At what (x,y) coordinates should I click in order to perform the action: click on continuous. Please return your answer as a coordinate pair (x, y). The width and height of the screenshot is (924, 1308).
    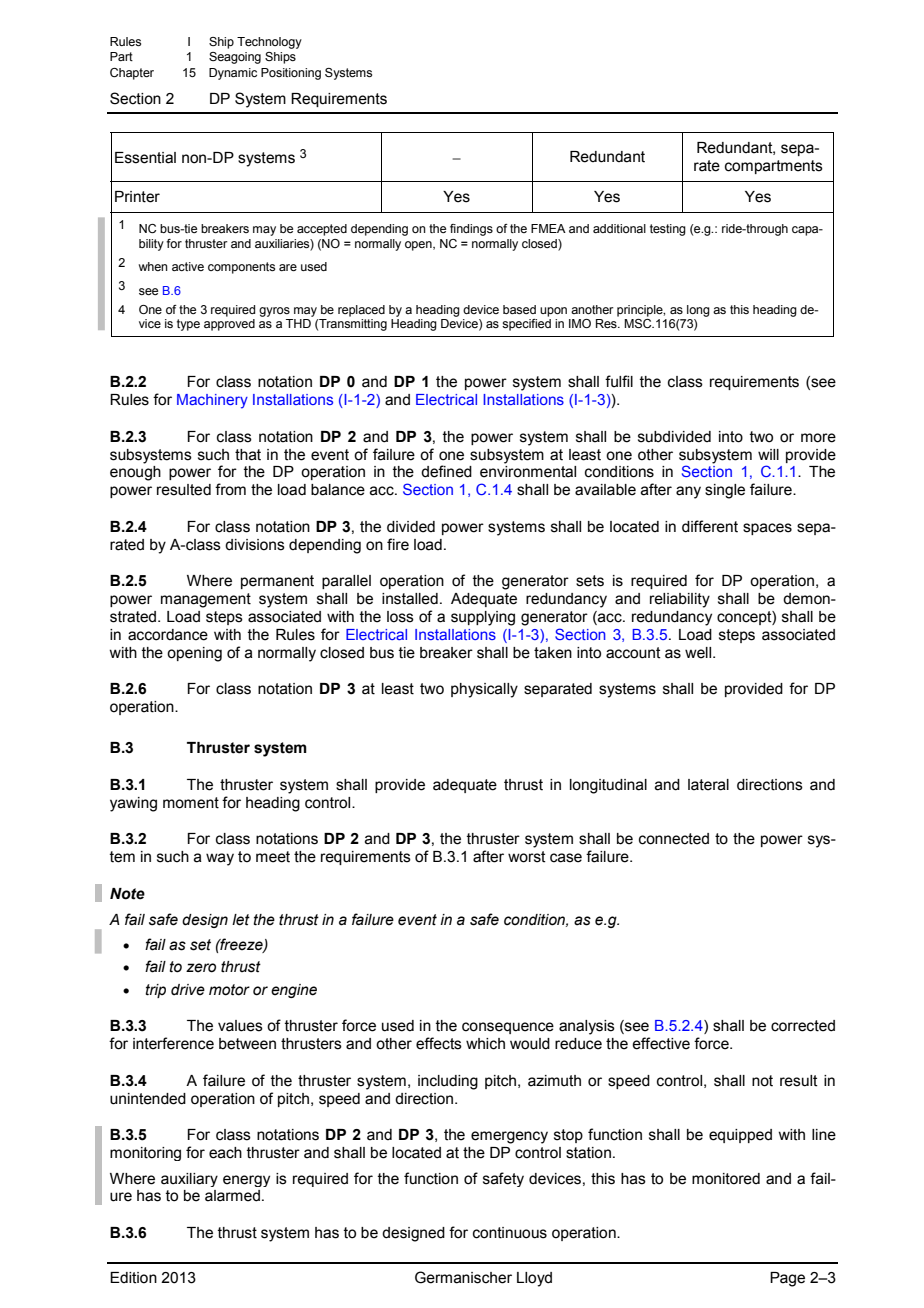
    Looking at the image, I should click on (510, 1233).
